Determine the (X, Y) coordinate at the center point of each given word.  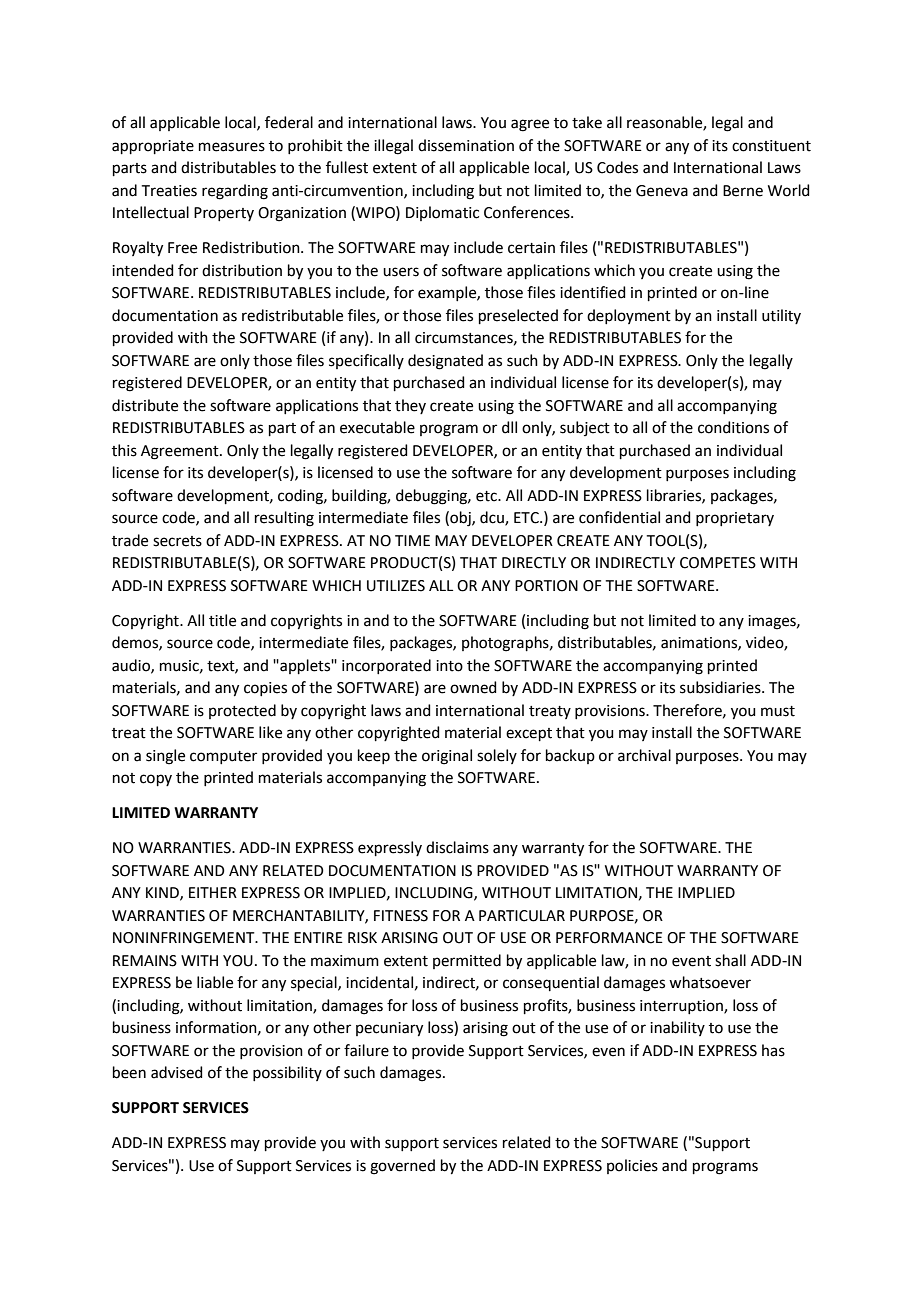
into (449, 666)
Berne (743, 191)
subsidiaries (721, 687)
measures (232, 147)
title (222, 620)
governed (402, 1167)
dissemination (466, 145)
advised (177, 1072)
